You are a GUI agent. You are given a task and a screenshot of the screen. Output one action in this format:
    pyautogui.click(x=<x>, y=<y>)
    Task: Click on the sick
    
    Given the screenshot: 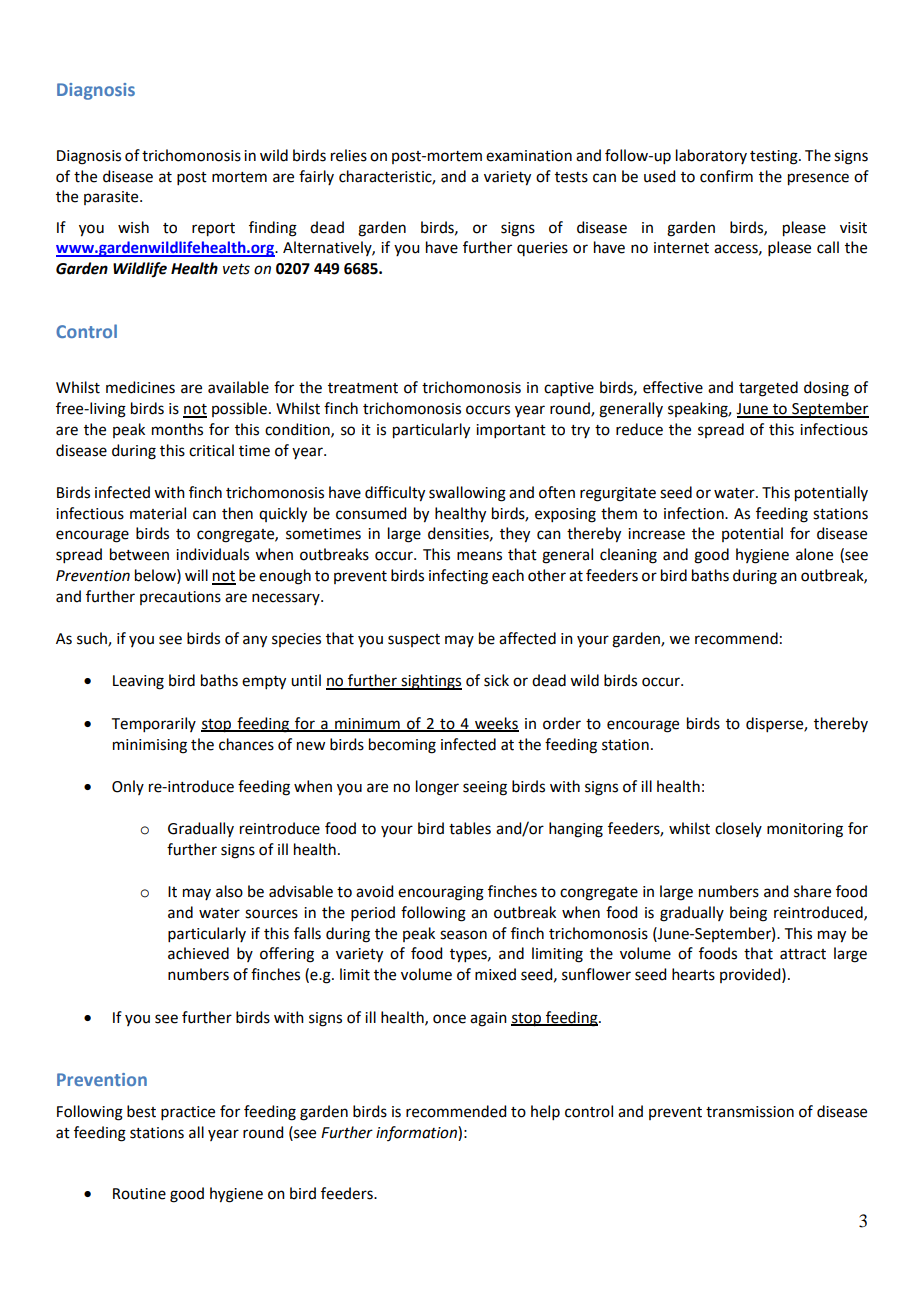 What is the action you would take?
    pyautogui.click(x=496, y=680)
